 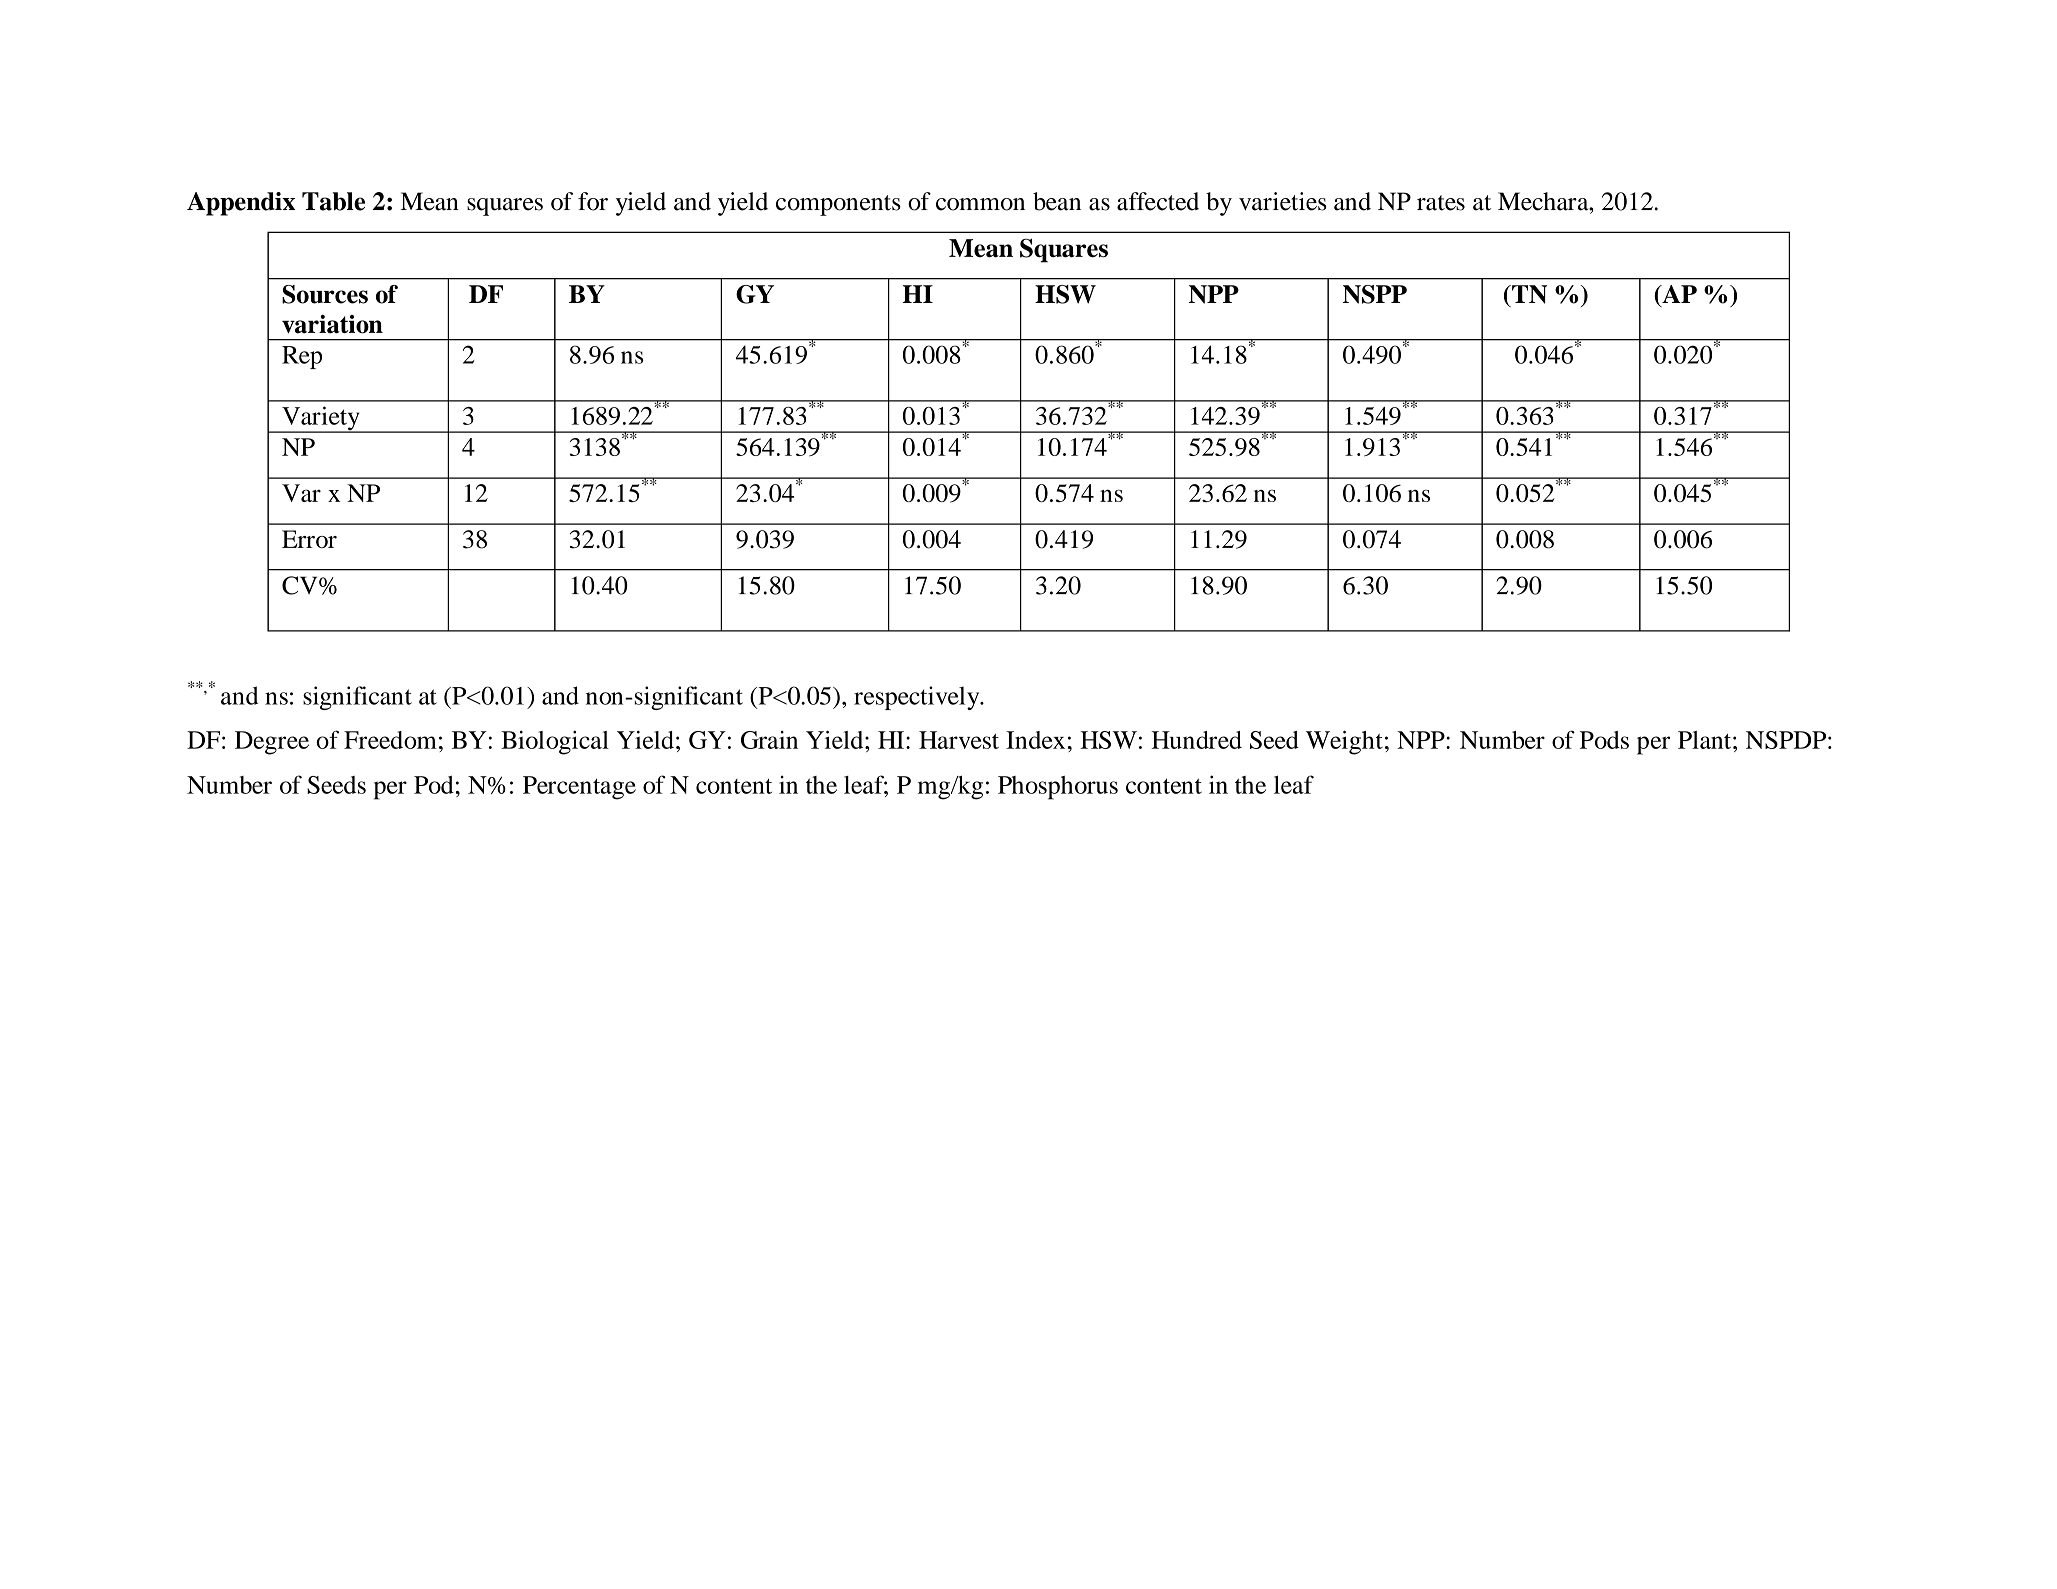 What do you see at coordinates (918, 698) in the screenshot?
I see `respectively` at bounding box center [918, 698].
